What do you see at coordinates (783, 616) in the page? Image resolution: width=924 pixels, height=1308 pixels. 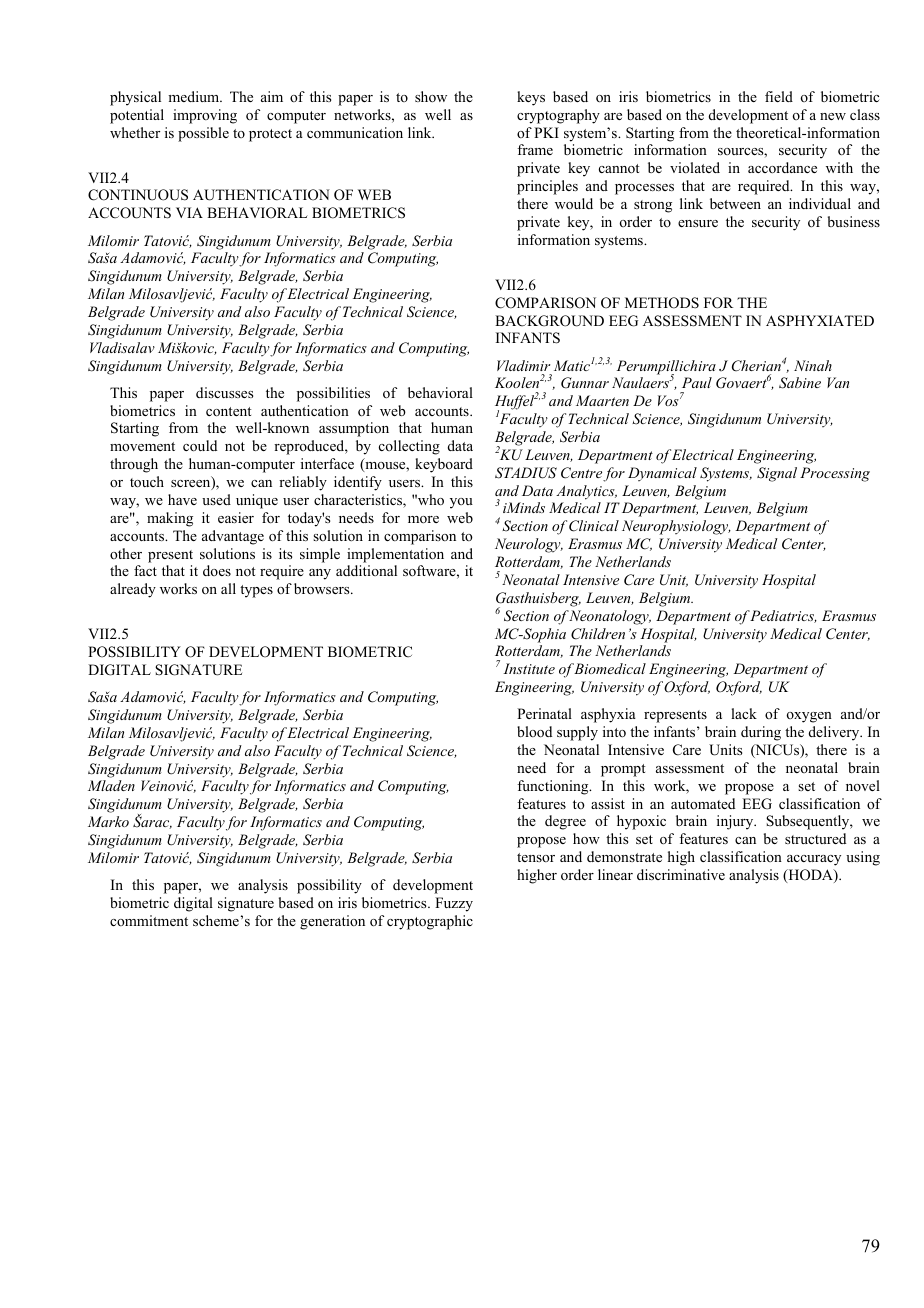 I see `Pediatrics` at bounding box center [783, 616].
